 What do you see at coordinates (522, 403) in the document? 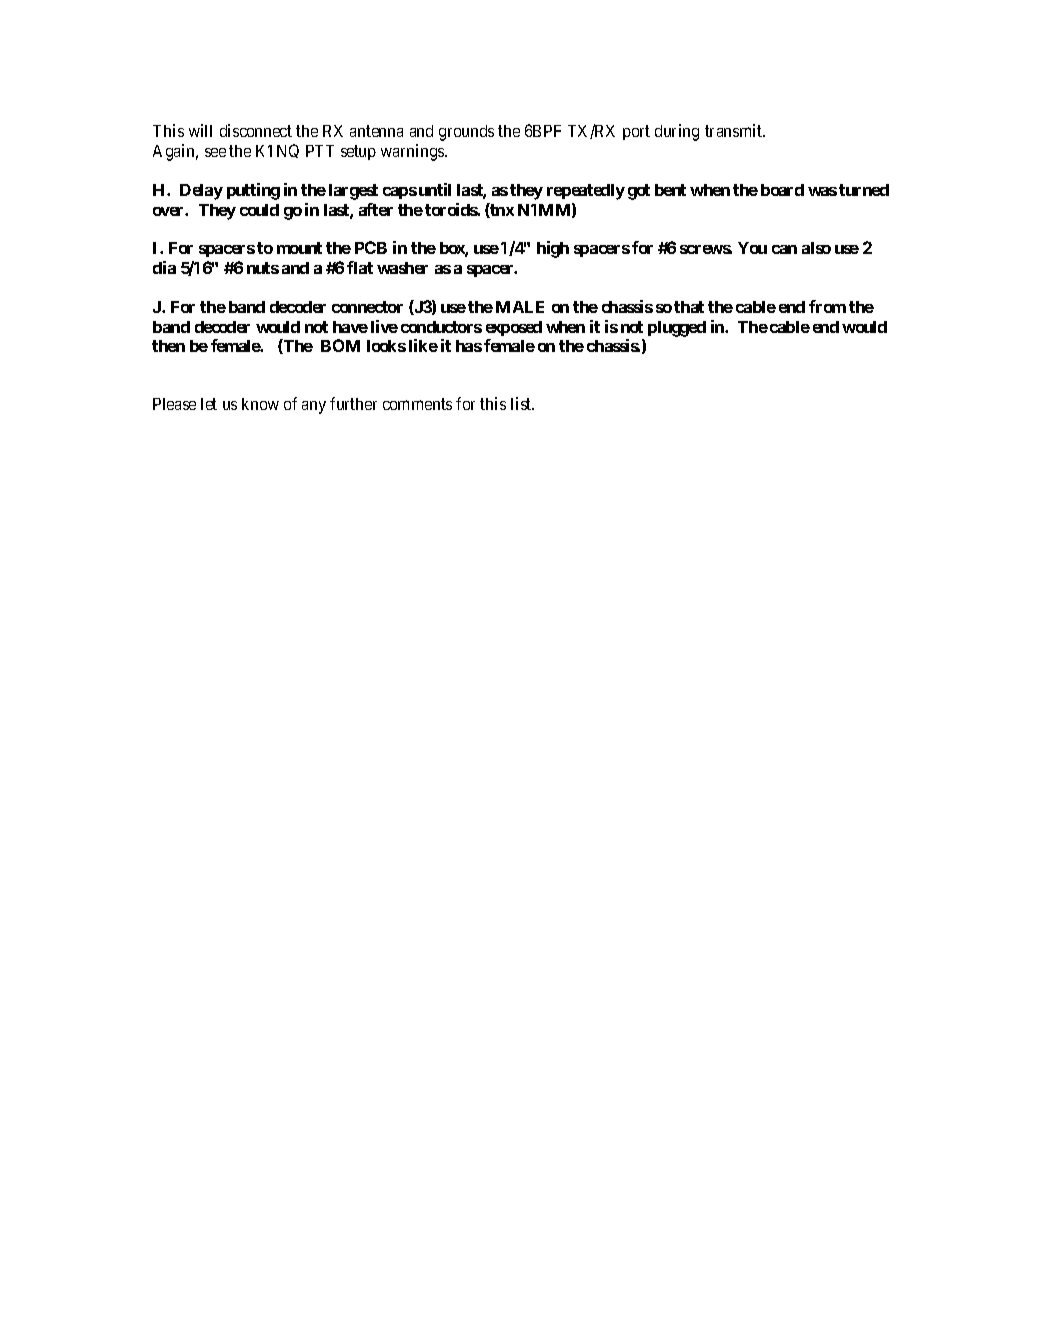
I see `list` at bounding box center [522, 403].
